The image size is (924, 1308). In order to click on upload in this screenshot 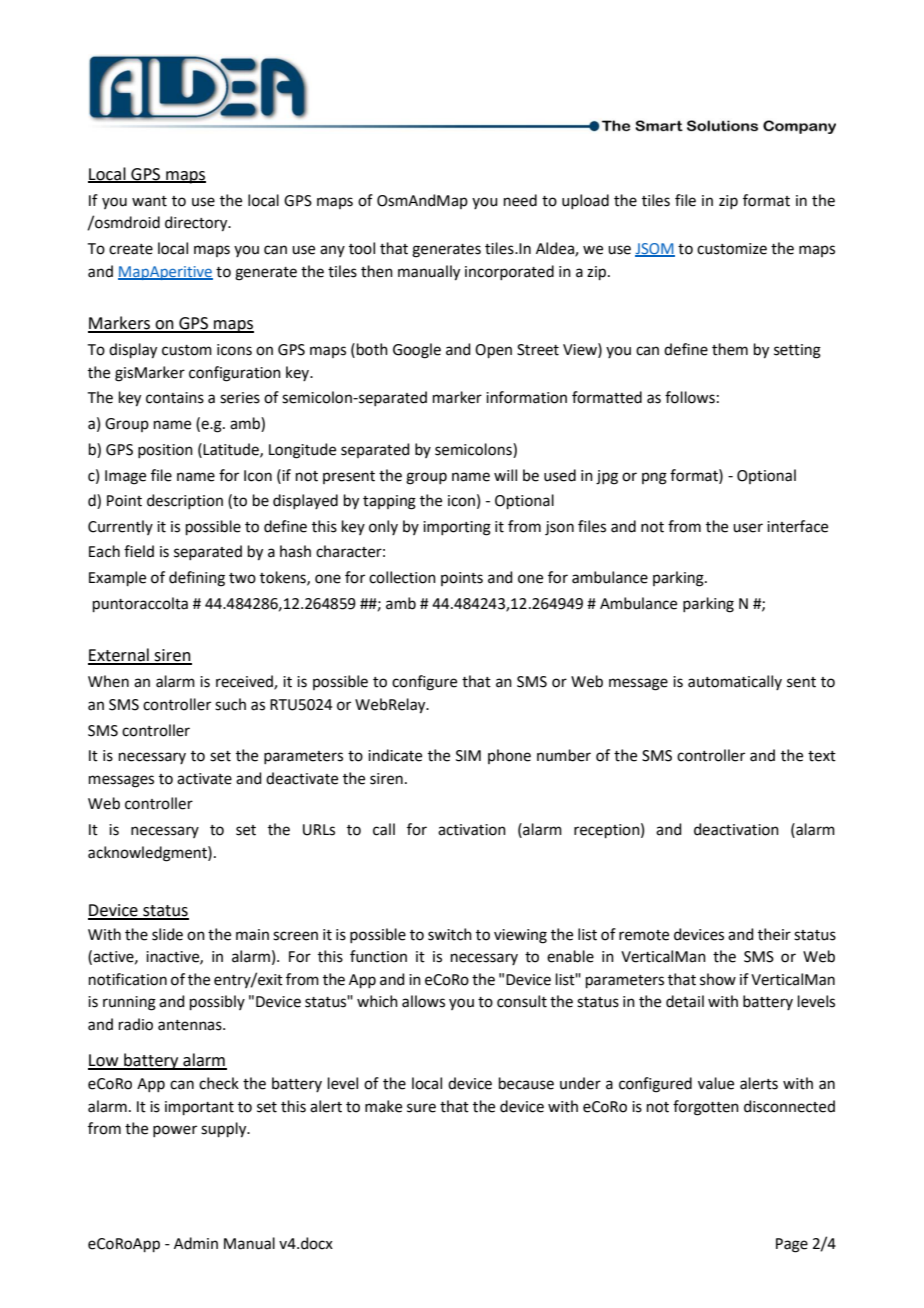, I will do `click(585, 201)`.
